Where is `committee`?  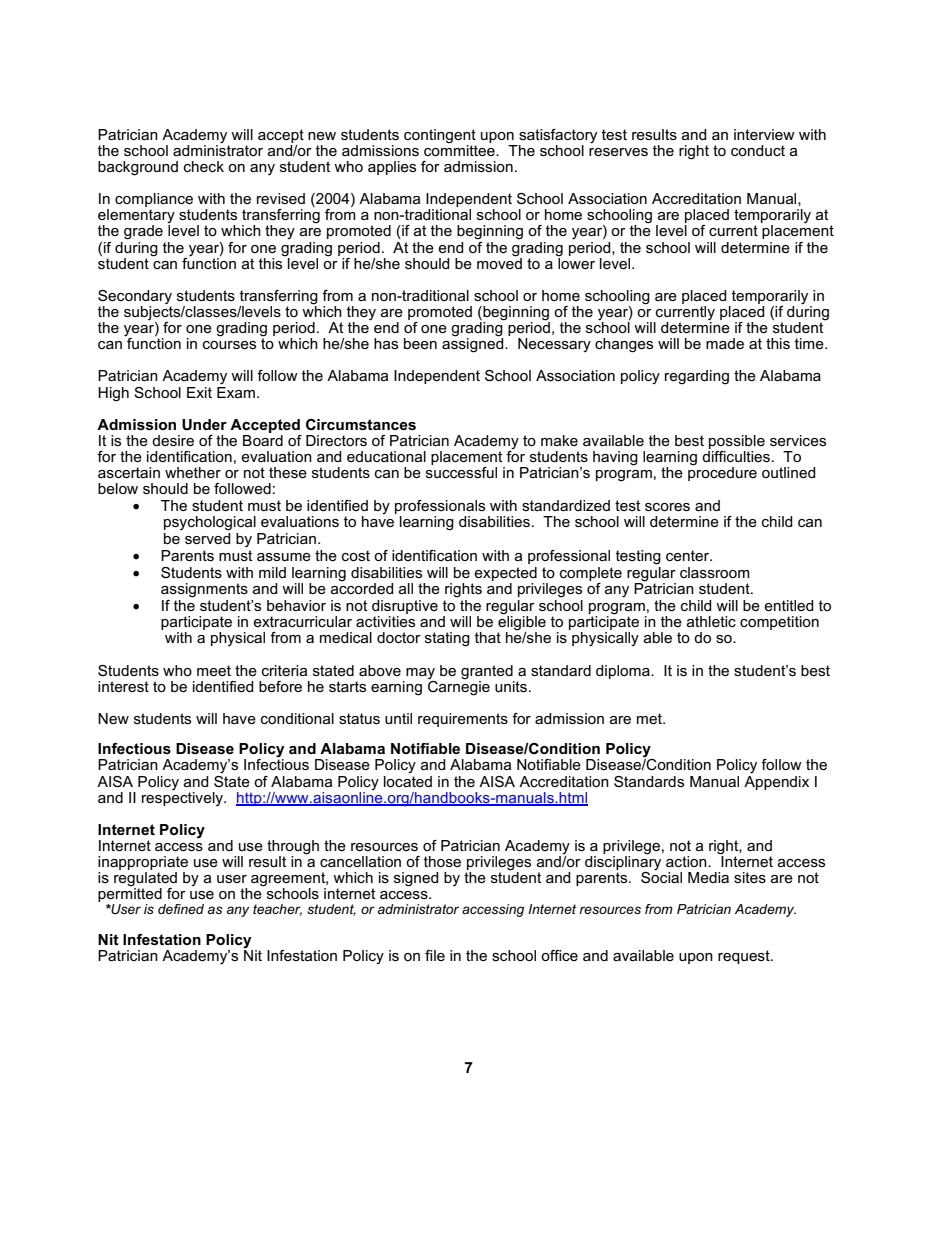
committee is located at coordinates (460, 149).
